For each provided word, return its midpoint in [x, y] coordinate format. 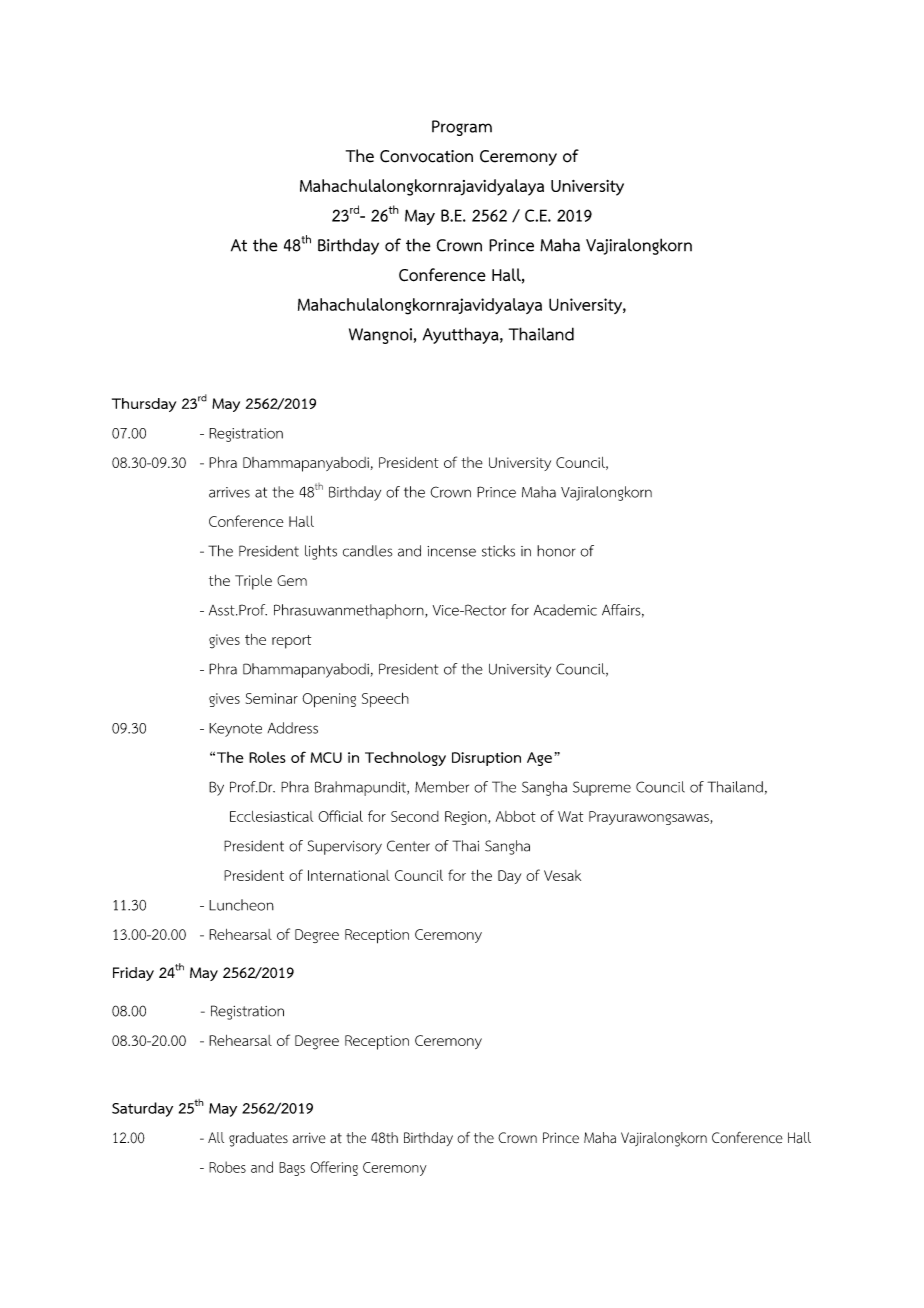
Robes [227, 1167]
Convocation [426, 156]
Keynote [235, 730]
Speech [385, 699]
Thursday [144, 405]
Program [462, 128]
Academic [565, 610]
